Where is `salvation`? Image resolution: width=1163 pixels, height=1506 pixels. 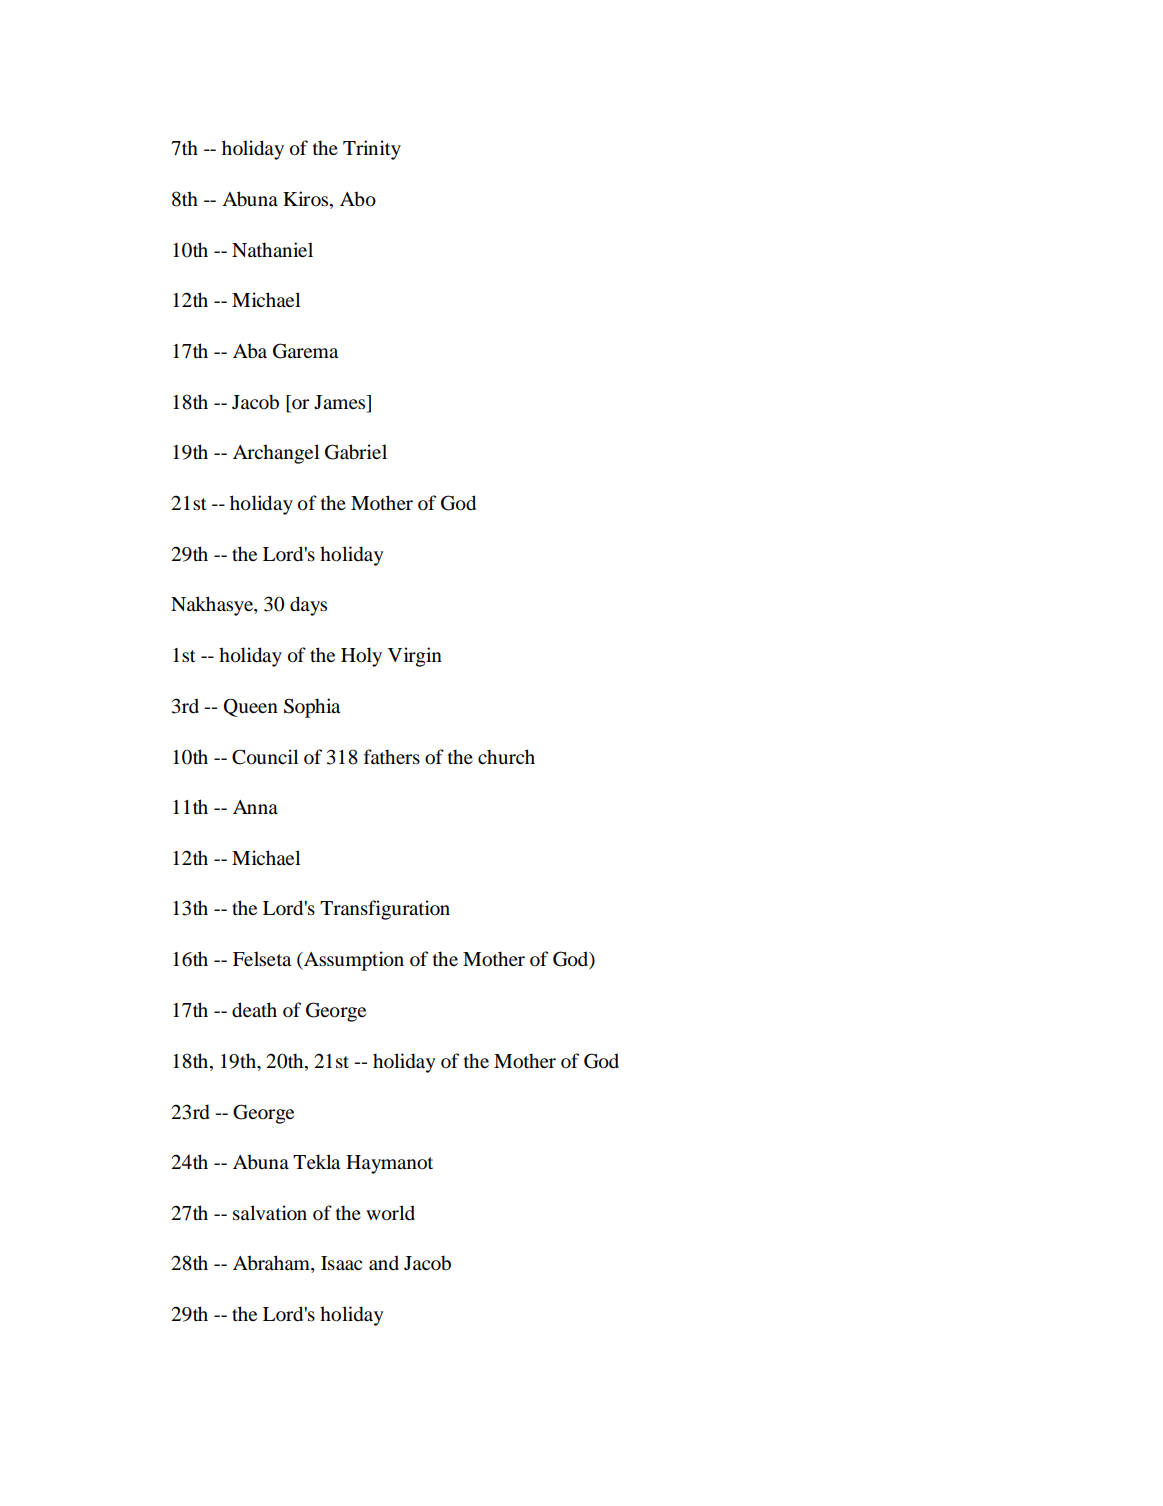
salvation is located at coordinates (270, 1213).
